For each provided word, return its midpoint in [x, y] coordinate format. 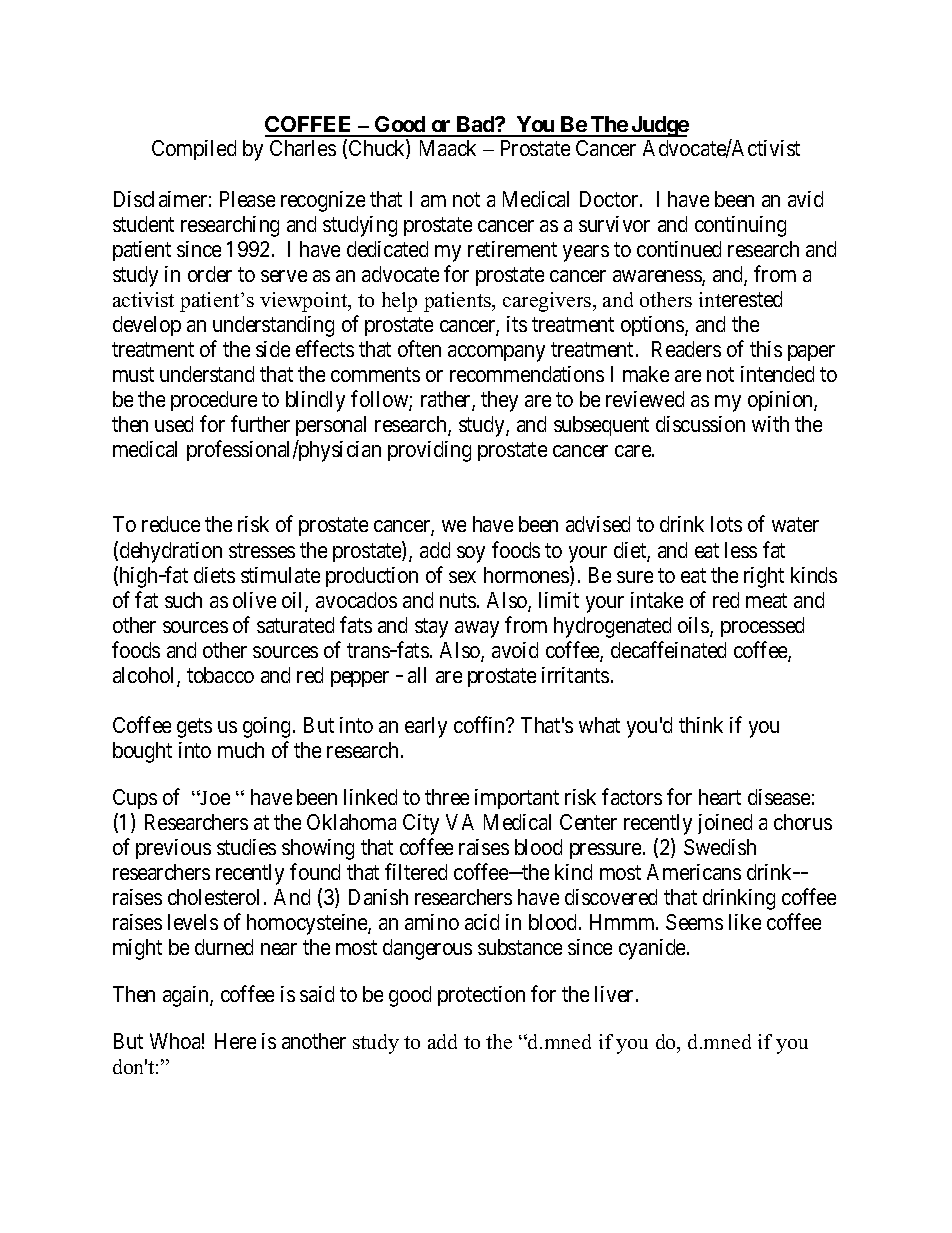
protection [481, 996]
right [764, 577]
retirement [512, 249]
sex [462, 577]
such [183, 600]
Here [235, 1041]
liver [616, 994]
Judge [659, 126]
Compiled [194, 150]
